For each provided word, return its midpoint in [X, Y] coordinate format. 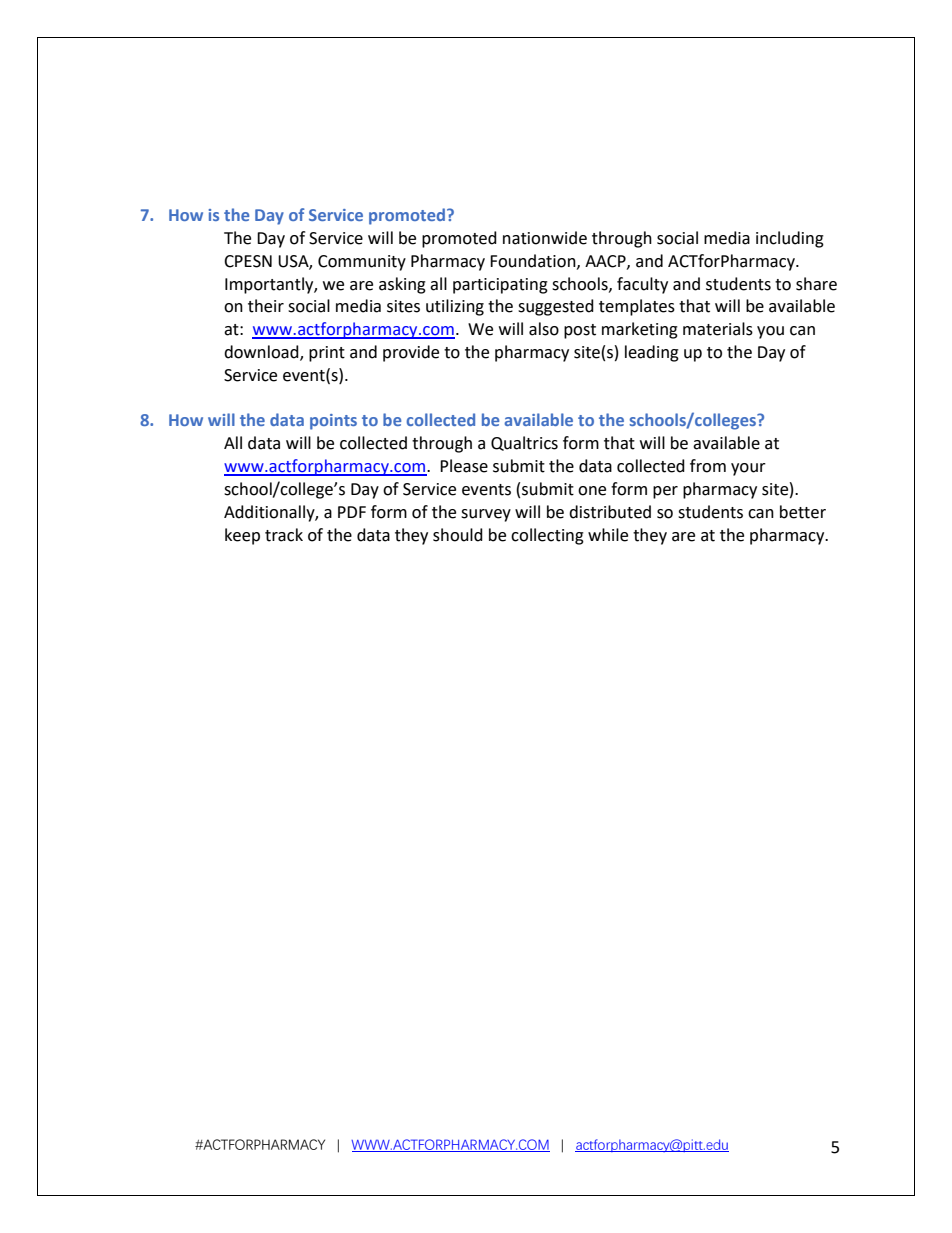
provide [411, 353]
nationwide [545, 238]
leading [652, 353]
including [790, 239]
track [284, 535]
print [327, 354]
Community [362, 263]
